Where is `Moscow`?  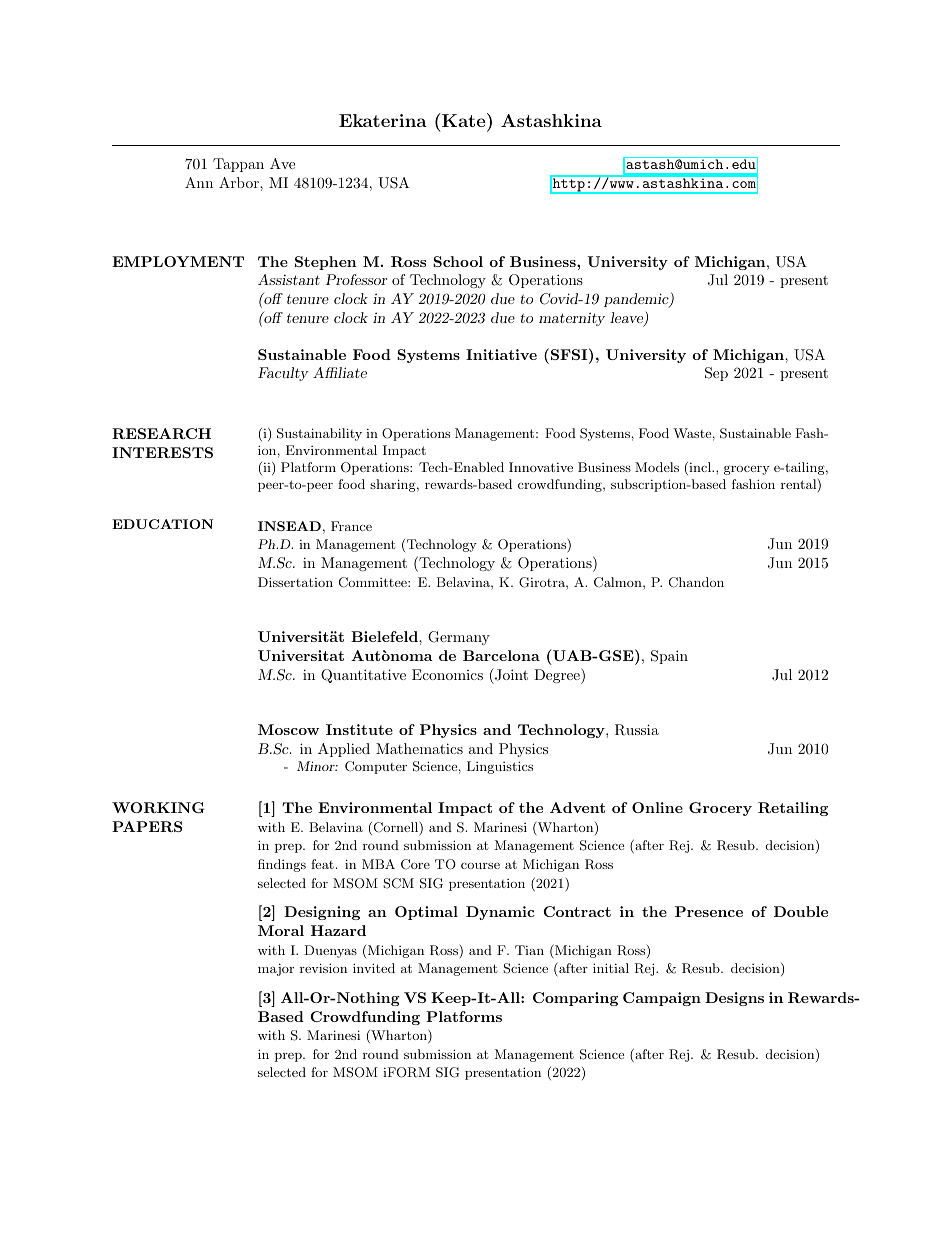 Moscow is located at coordinates (288, 729).
